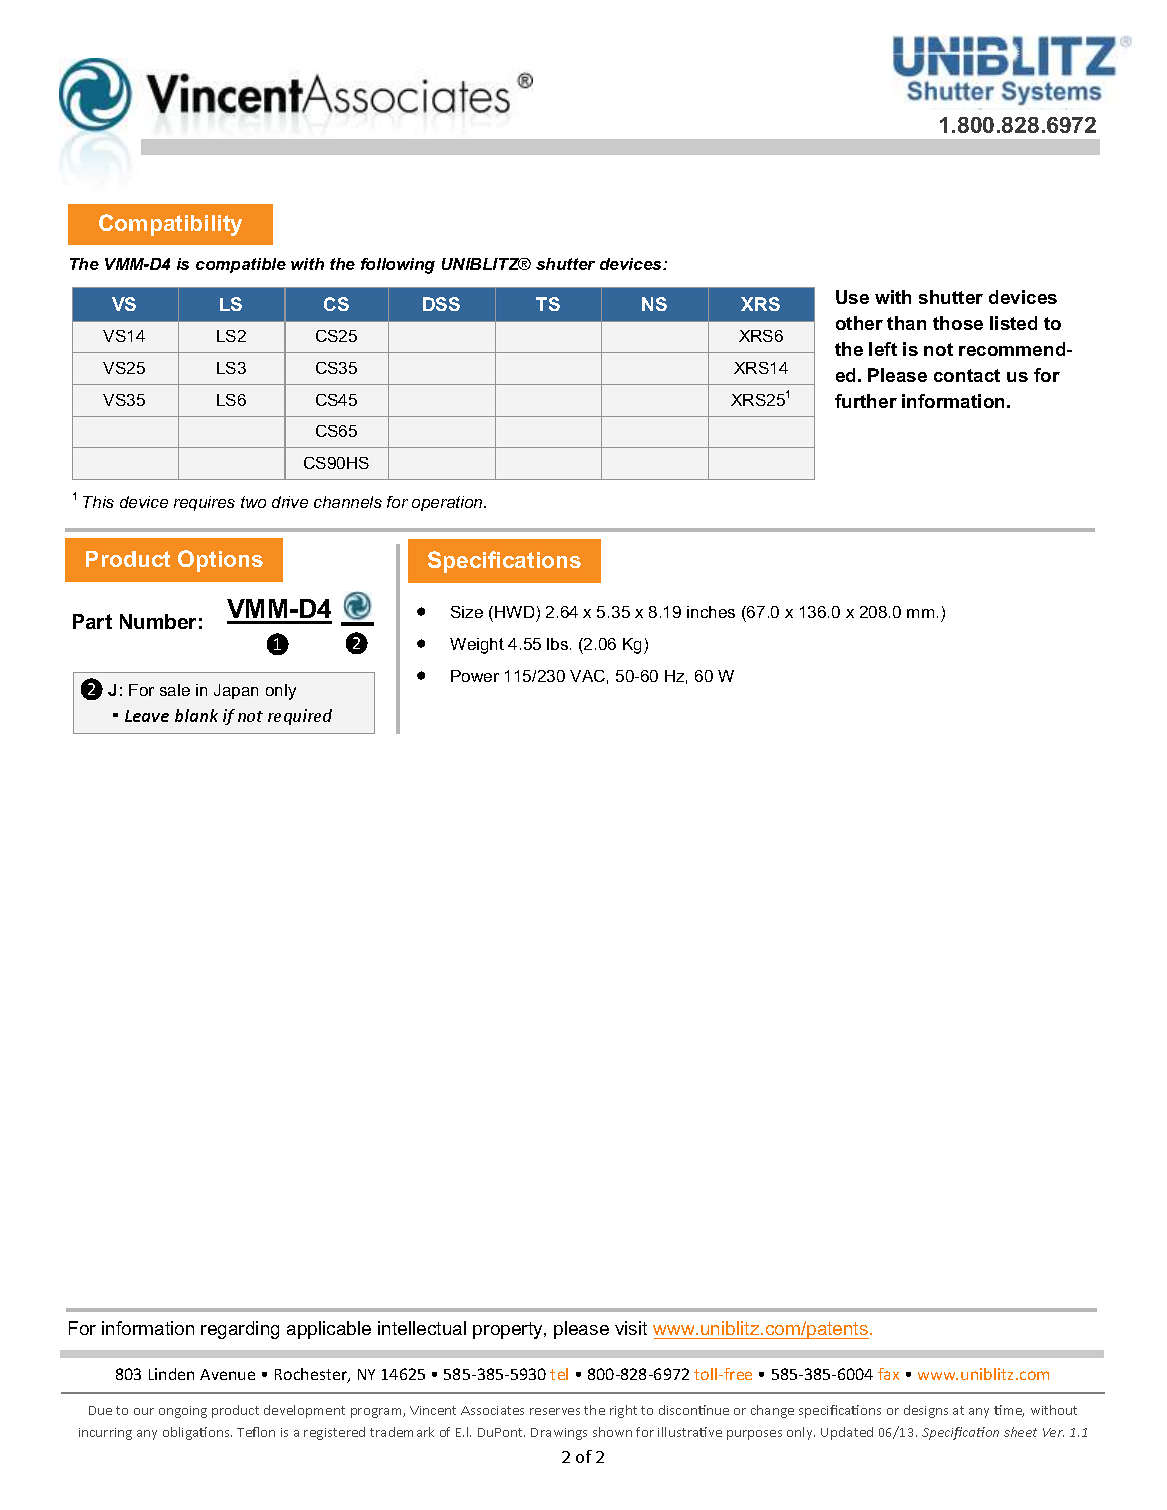 The width and height of the screenshot is (1167, 1510). Describe the element at coordinates (183, 1412) in the screenshot. I see `ongoing` at that location.
